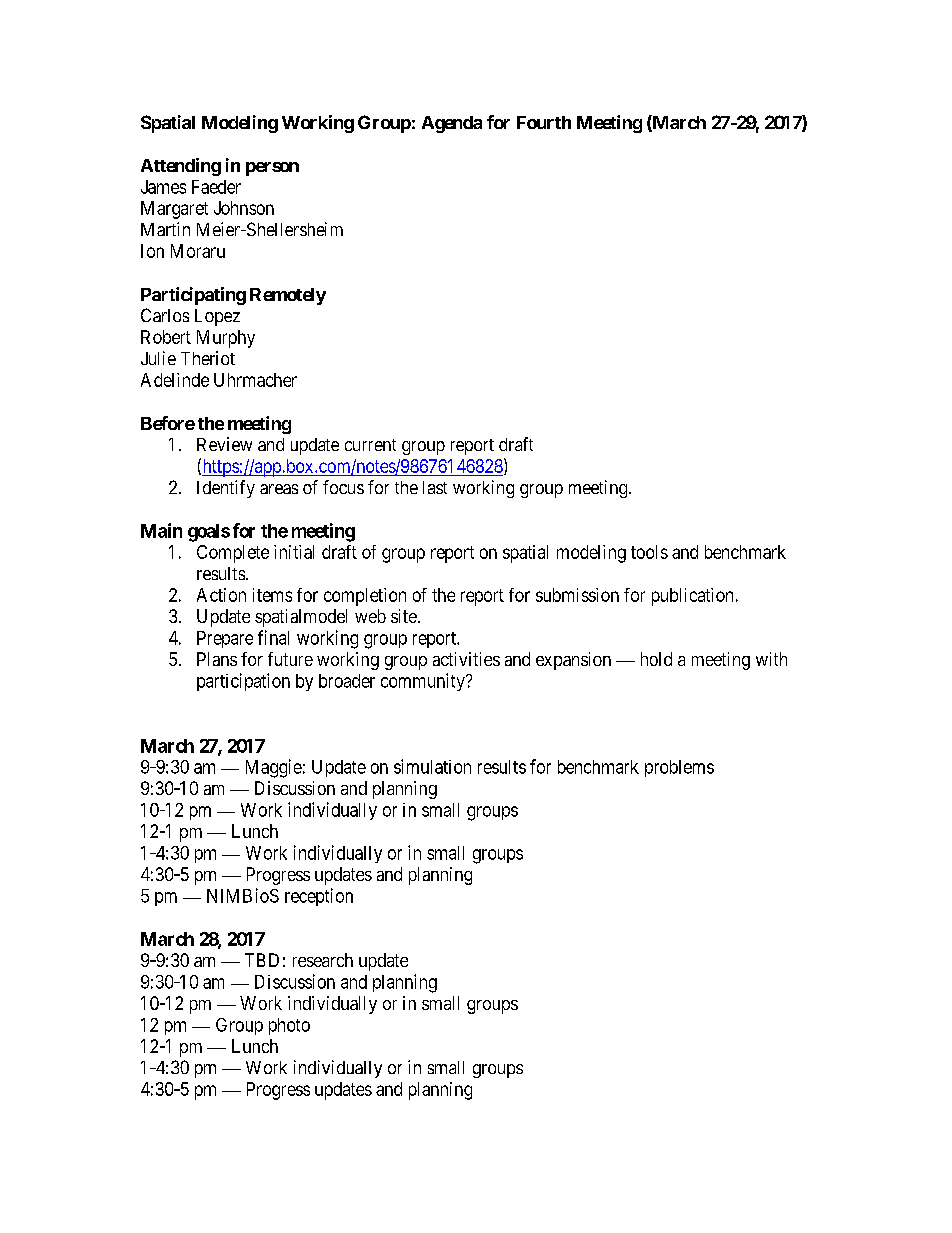 The width and height of the image is (952, 1233). I want to click on last, so click(435, 487).
